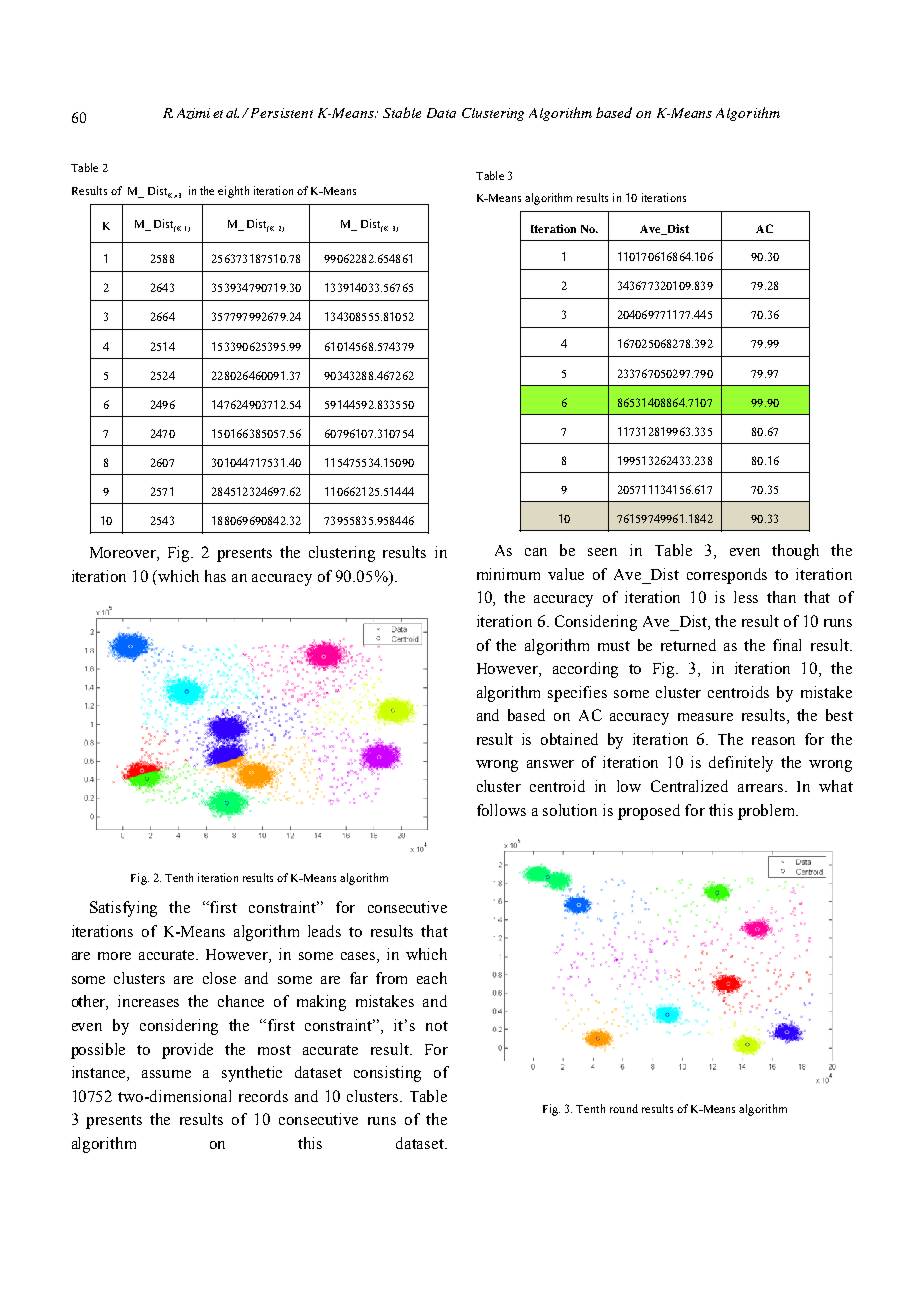  Describe the element at coordinates (768, 812) in the page. I see `problem` at that location.
